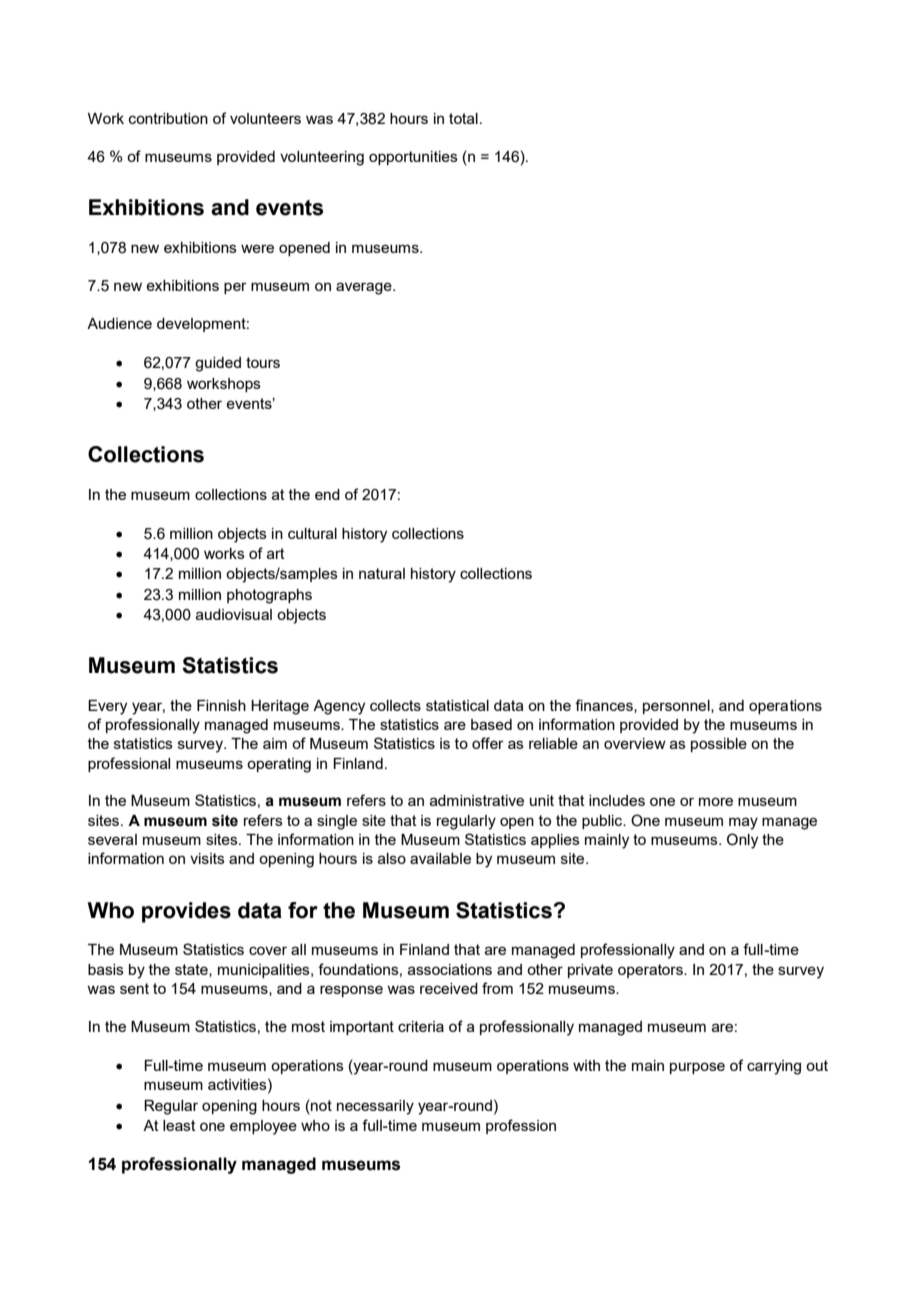 This screenshot has width=924, height=1308. What do you see at coordinates (207, 858) in the screenshot?
I see `visits` at bounding box center [207, 858].
